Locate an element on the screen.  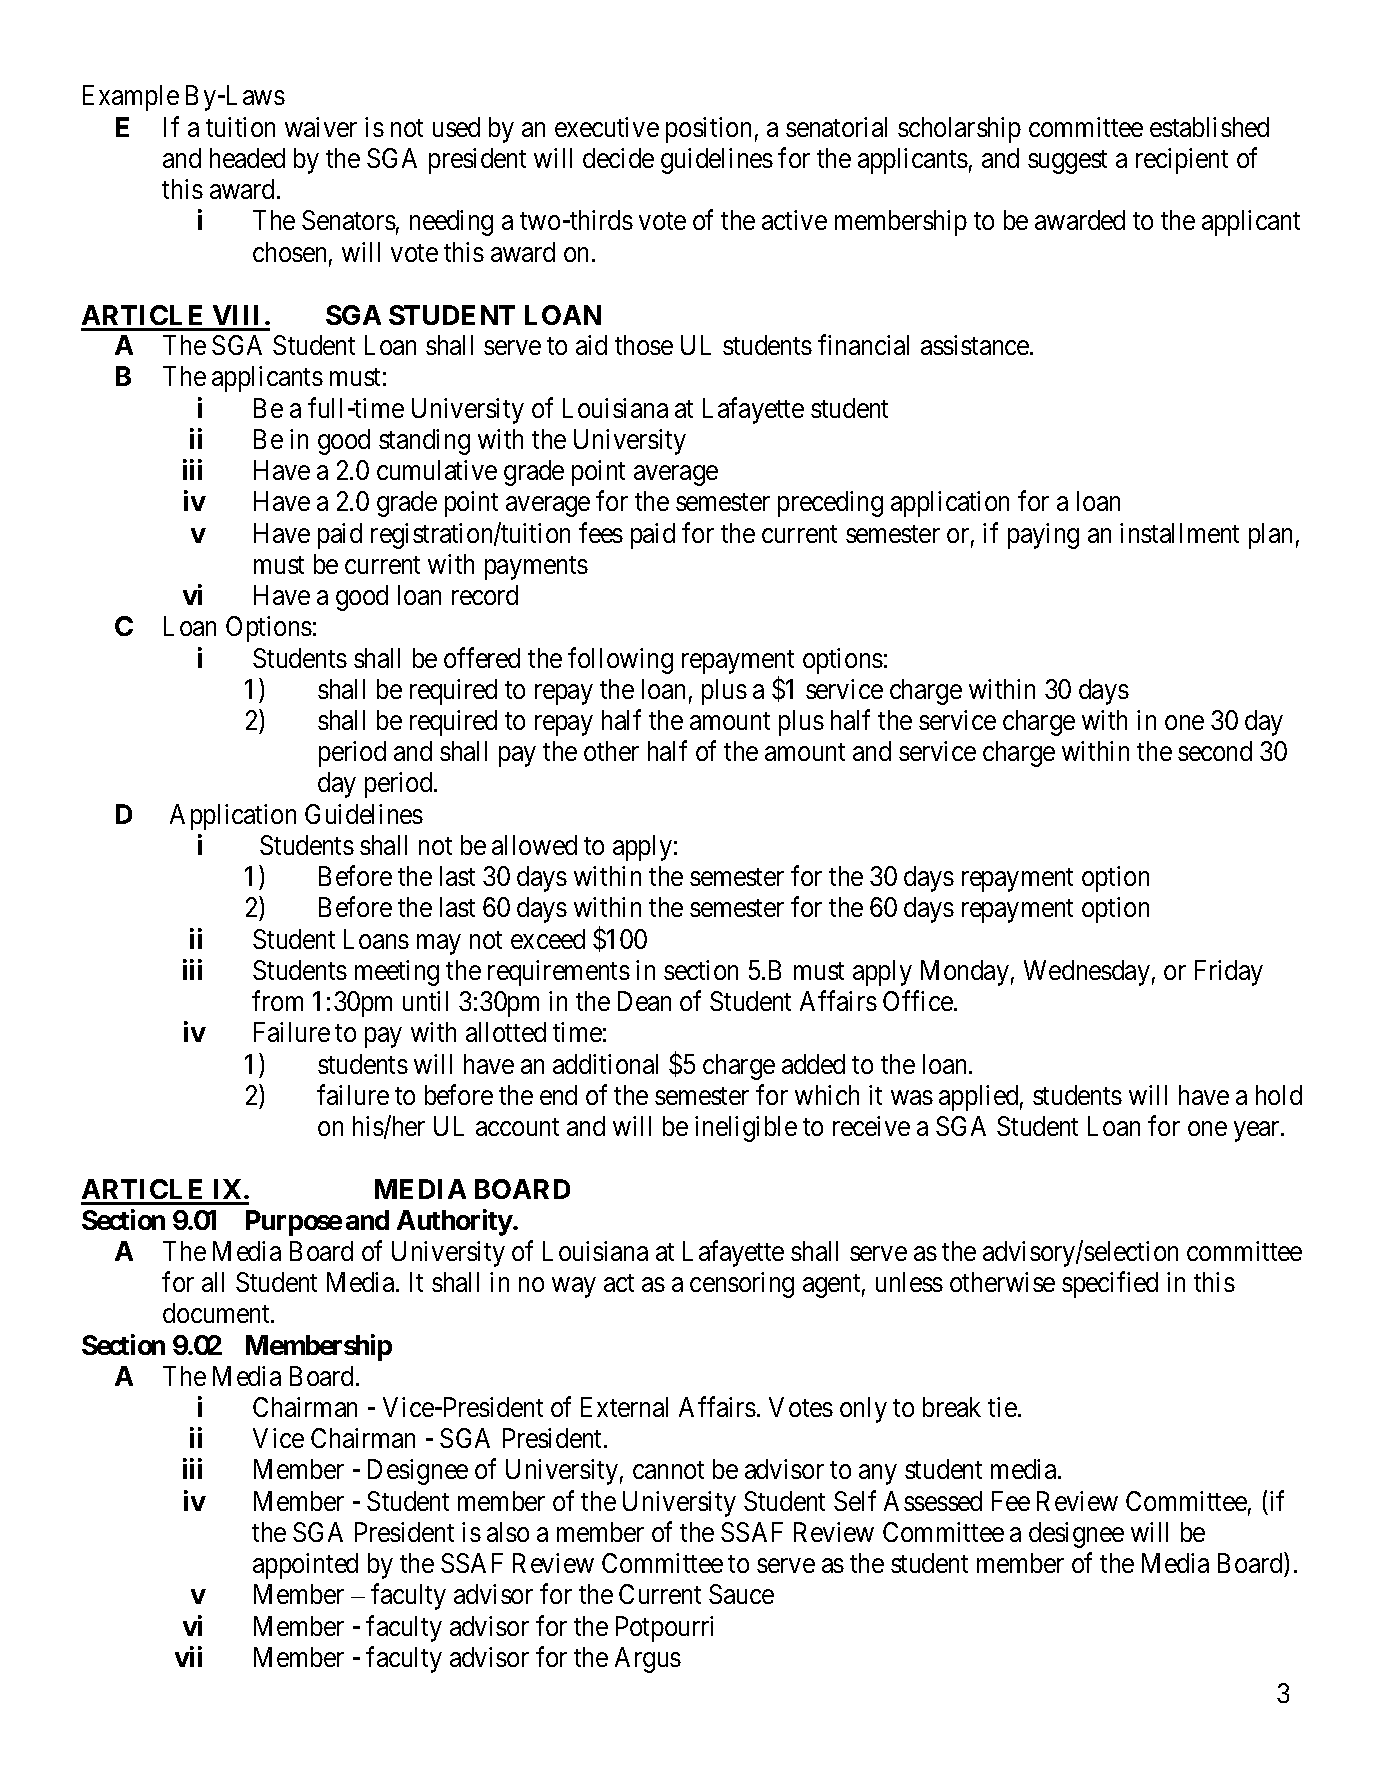
following is located at coordinates (620, 660).
